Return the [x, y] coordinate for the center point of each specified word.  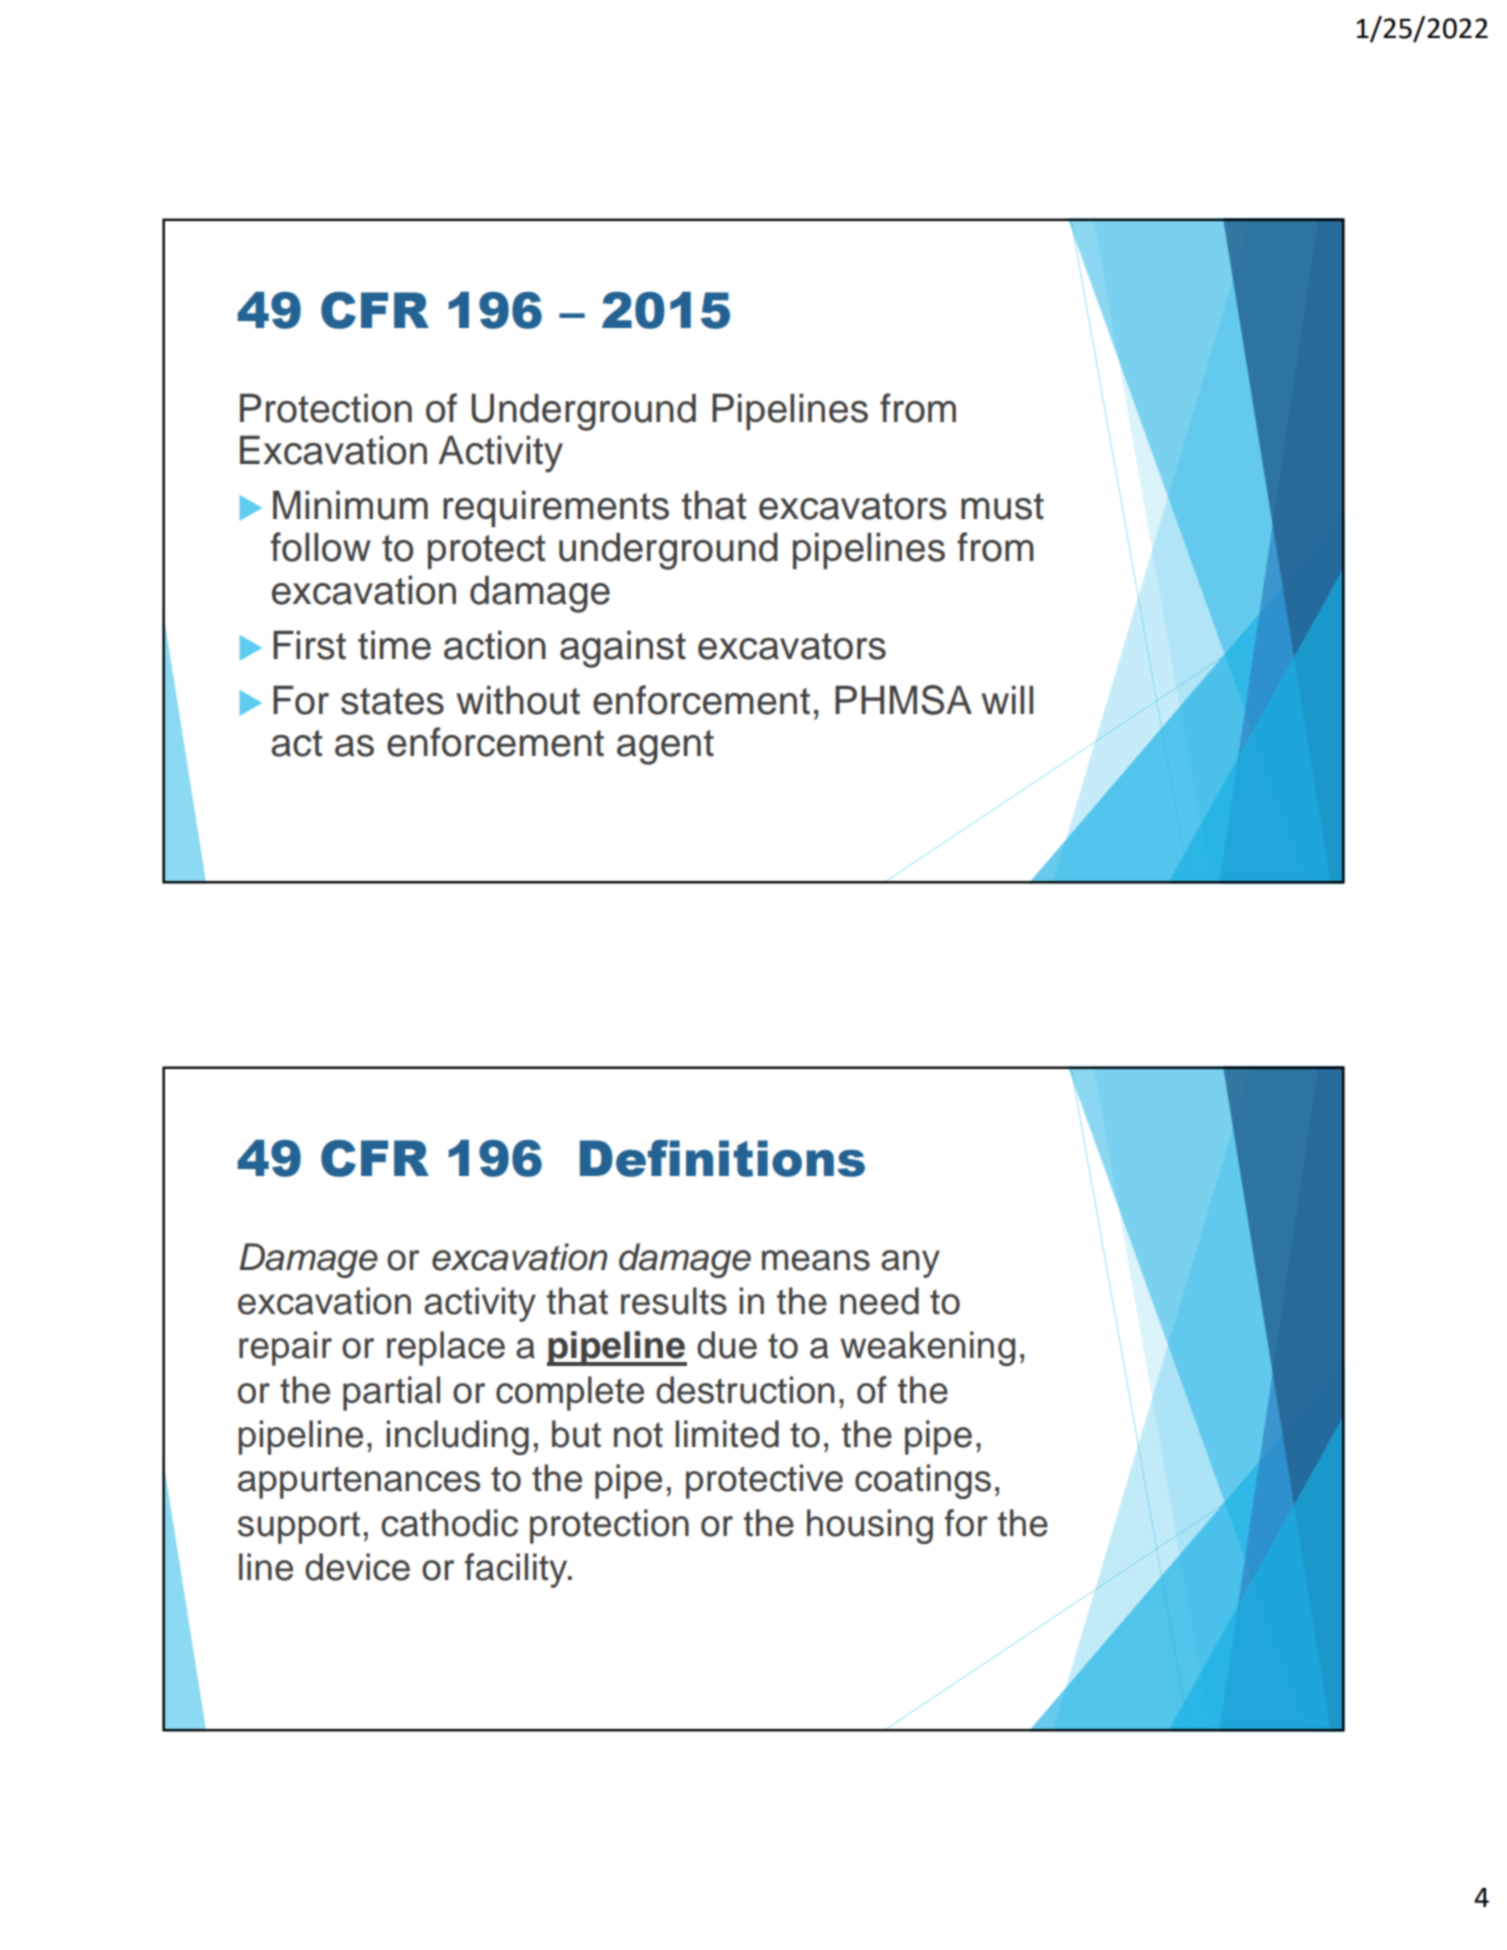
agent [665, 747]
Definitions [722, 1158]
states [392, 701]
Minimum [350, 505]
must [1002, 506]
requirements [556, 509]
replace [446, 1348]
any [910, 1264]
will [1007, 700]
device [357, 1567]
